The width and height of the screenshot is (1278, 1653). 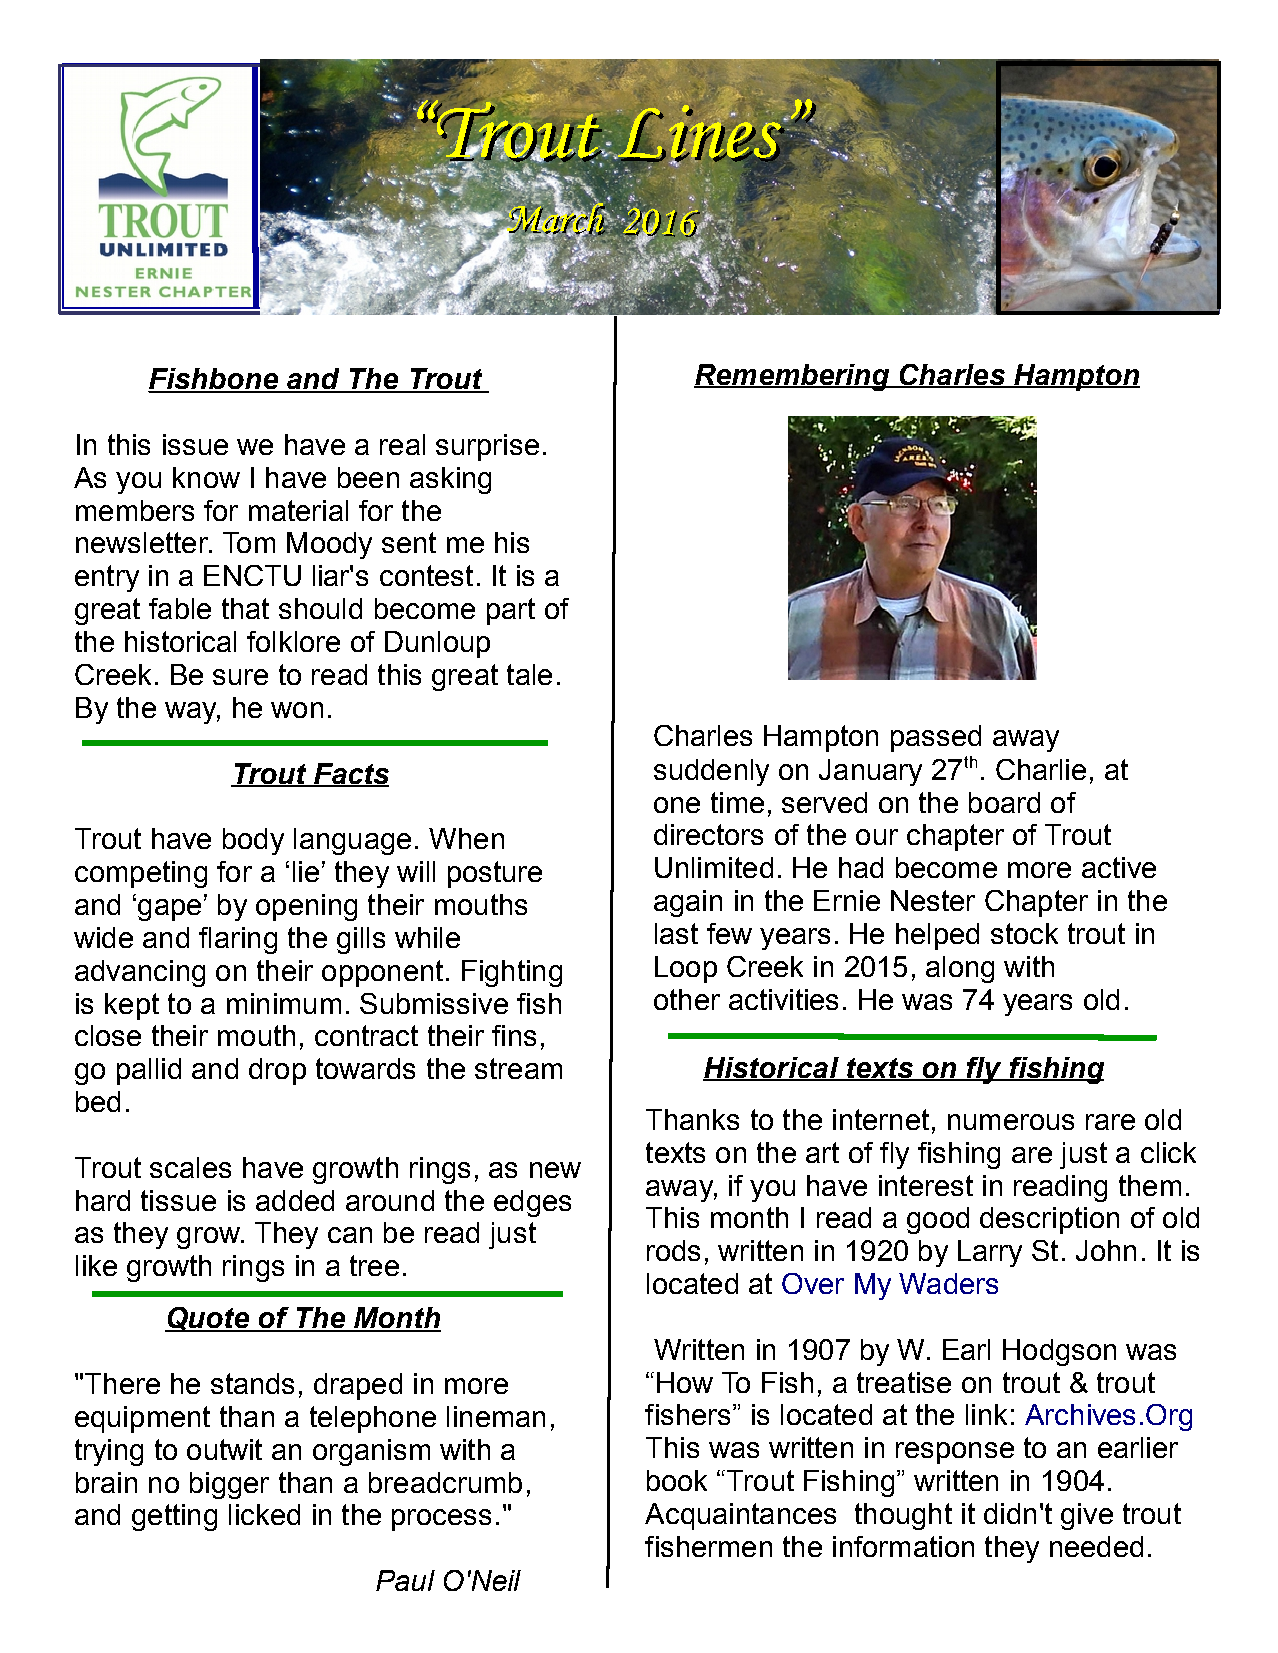 What do you see at coordinates (793, 377) in the screenshot?
I see `Remembering` at bounding box center [793, 377].
